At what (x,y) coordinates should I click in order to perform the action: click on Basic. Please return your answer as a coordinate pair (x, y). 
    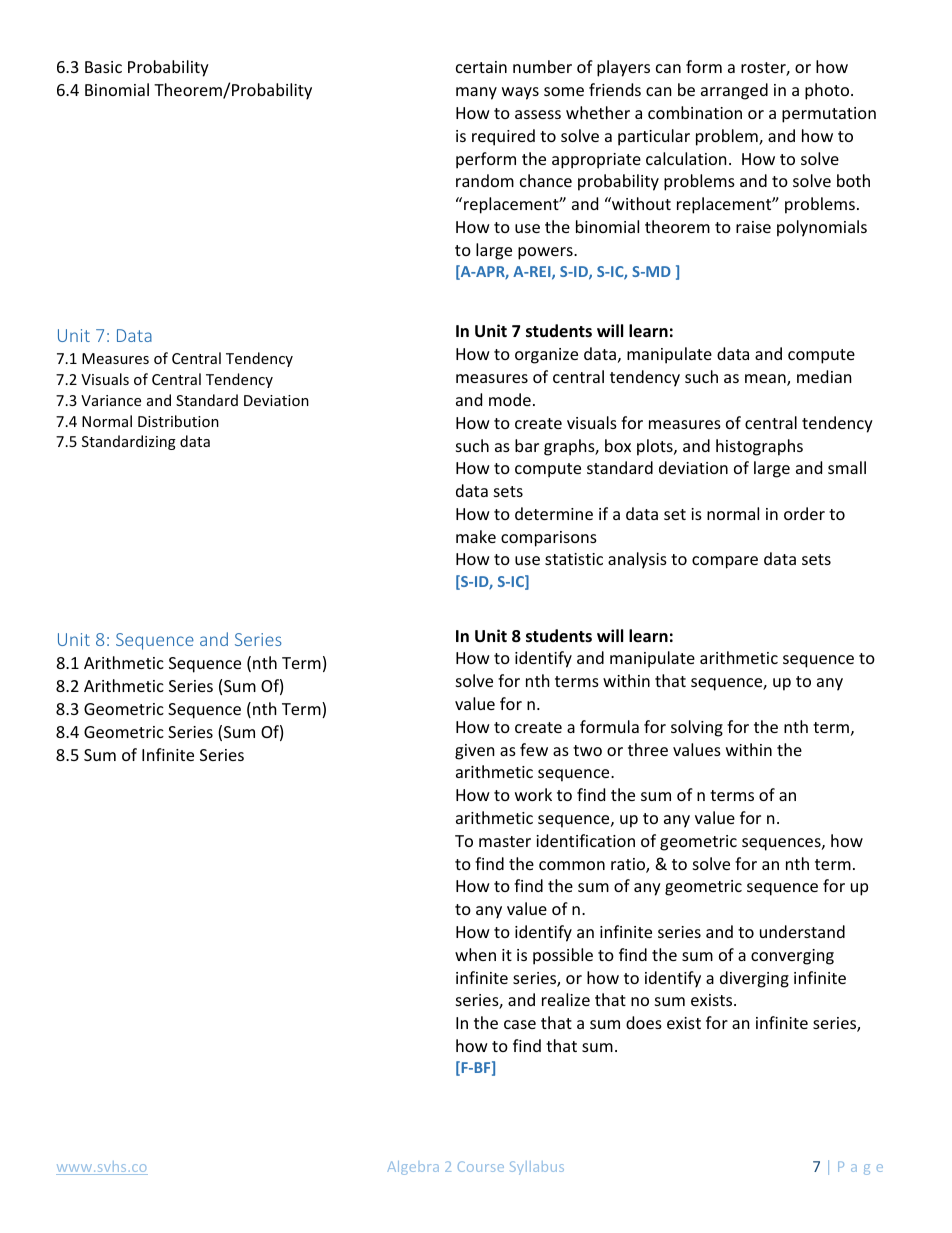
    Looking at the image, I should click on (103, 67).
